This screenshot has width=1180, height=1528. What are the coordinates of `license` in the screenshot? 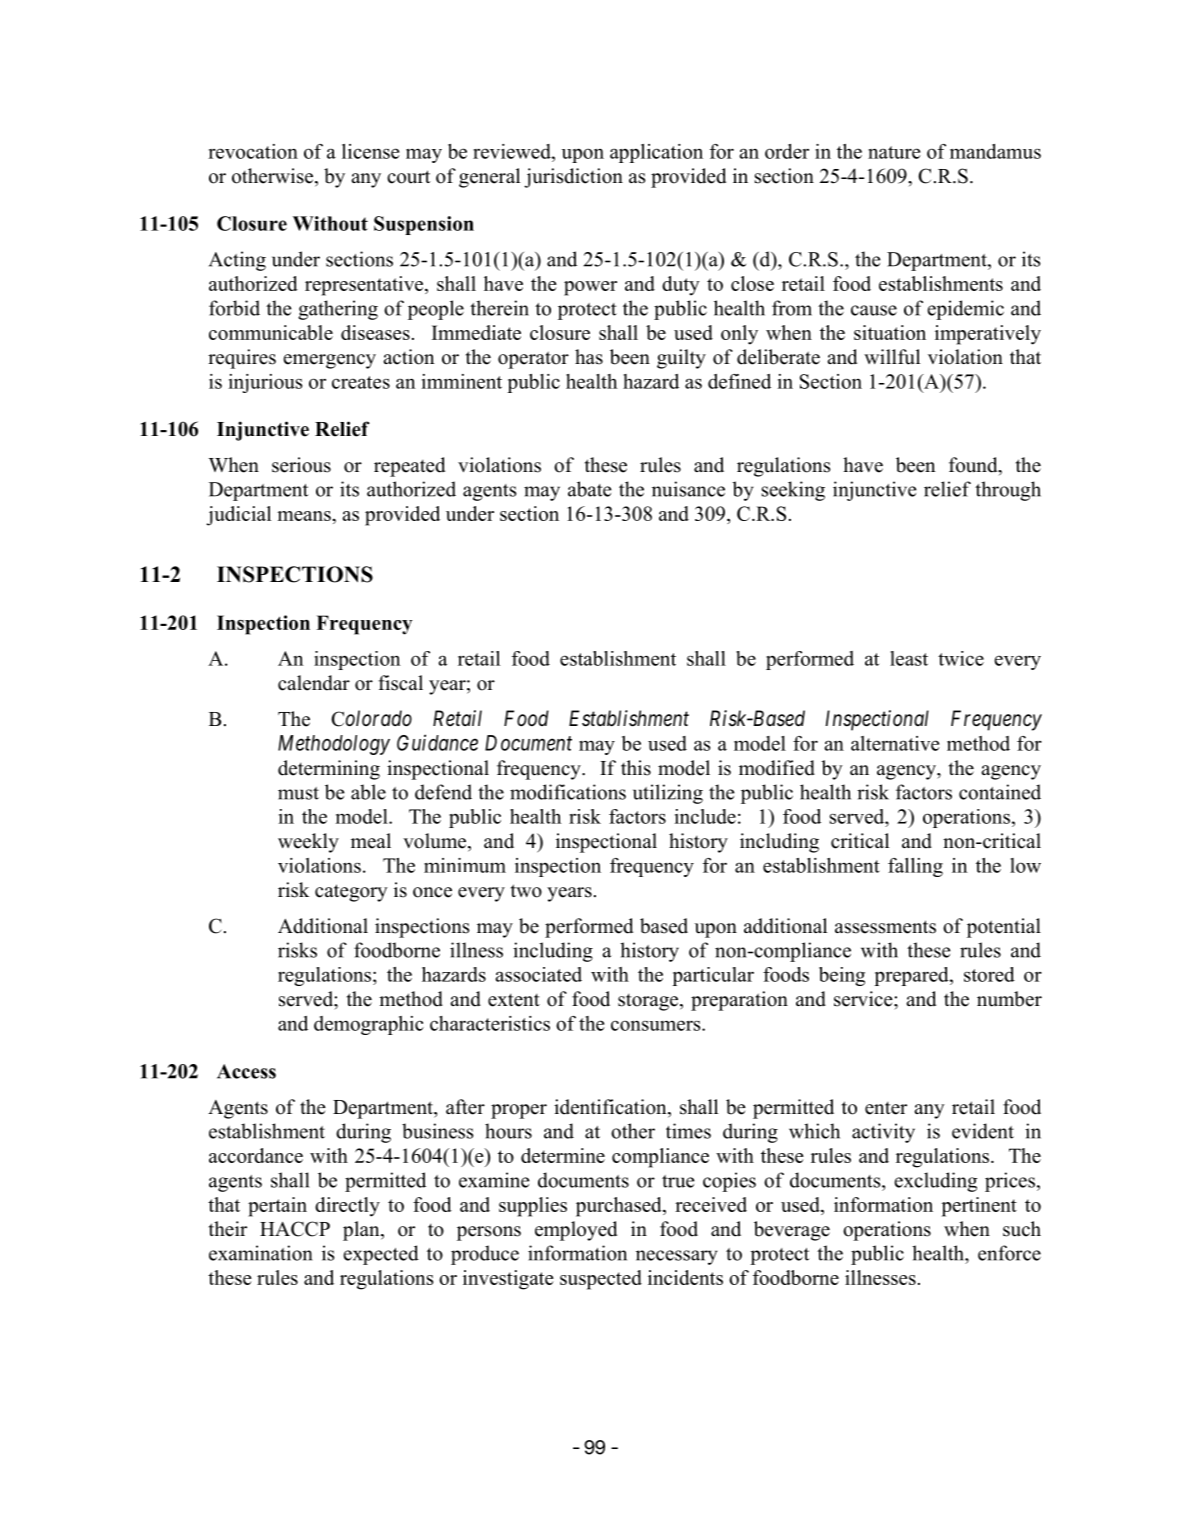 It's located at (370, 151).
